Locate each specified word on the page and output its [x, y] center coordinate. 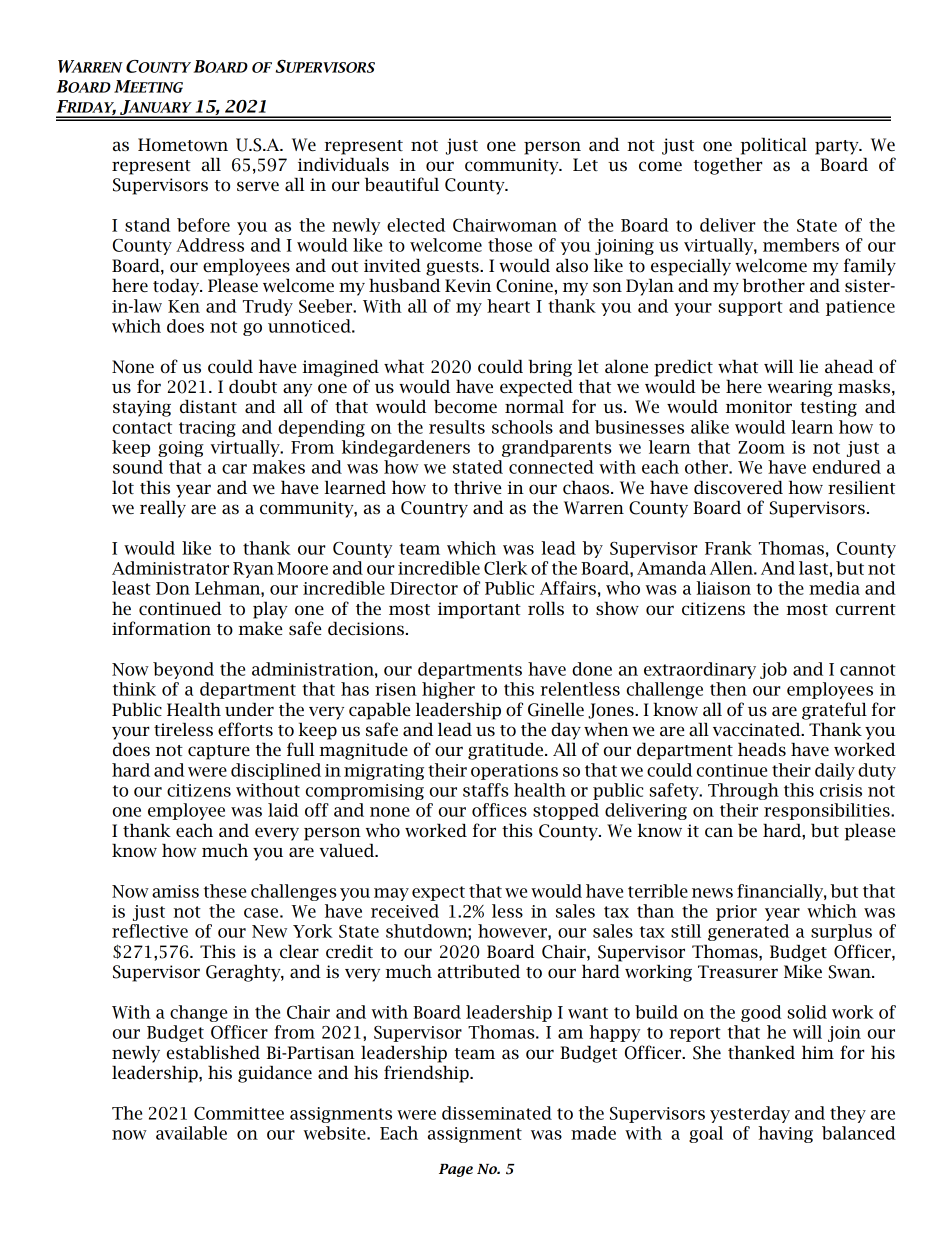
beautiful [402, 184]
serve [258, 186]
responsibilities [828, 811]
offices [499, 810]
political [774, 146]
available [191, 1133]
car [234, 469]
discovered [738, 487]
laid [283, 810]
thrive [477, 487]
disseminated [497, 1113]
